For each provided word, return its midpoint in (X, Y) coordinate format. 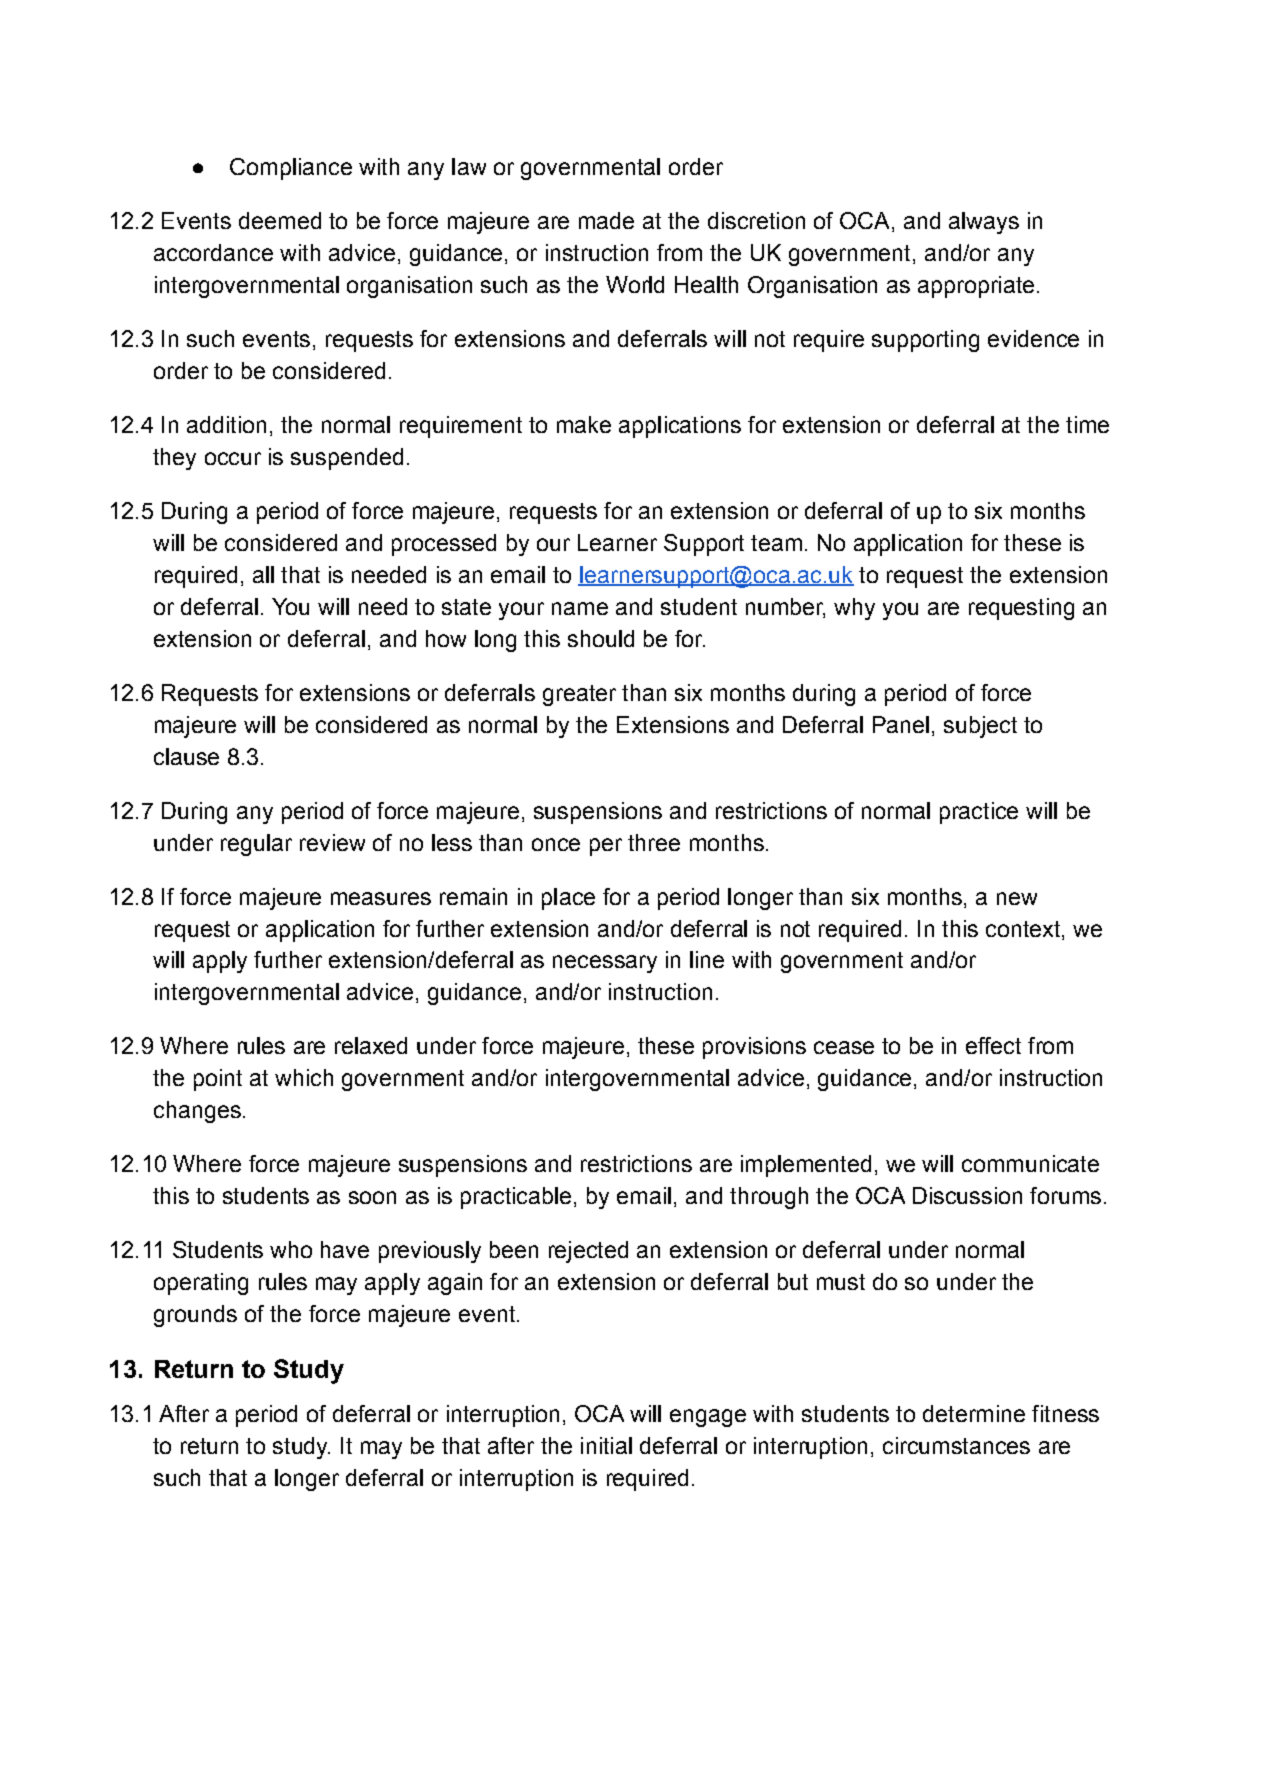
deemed (280, 220)
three (654, 842)
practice (979, 813)
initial (606, 1445)
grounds (195, 1316)
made (606, 220)
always (984, 223)
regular (256, 845)
